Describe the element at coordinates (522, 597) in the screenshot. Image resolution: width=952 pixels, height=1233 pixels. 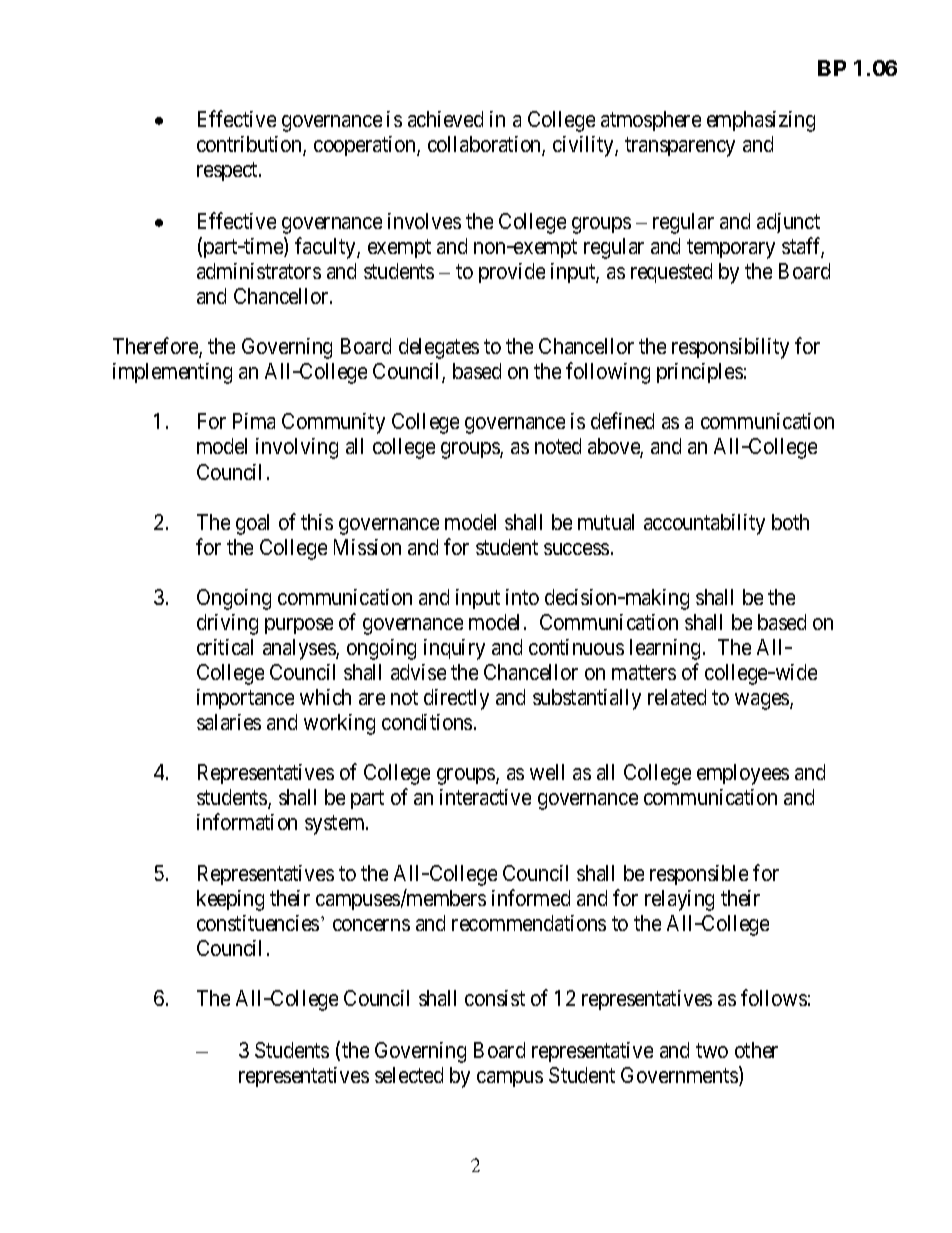
I see `into` at that location.
